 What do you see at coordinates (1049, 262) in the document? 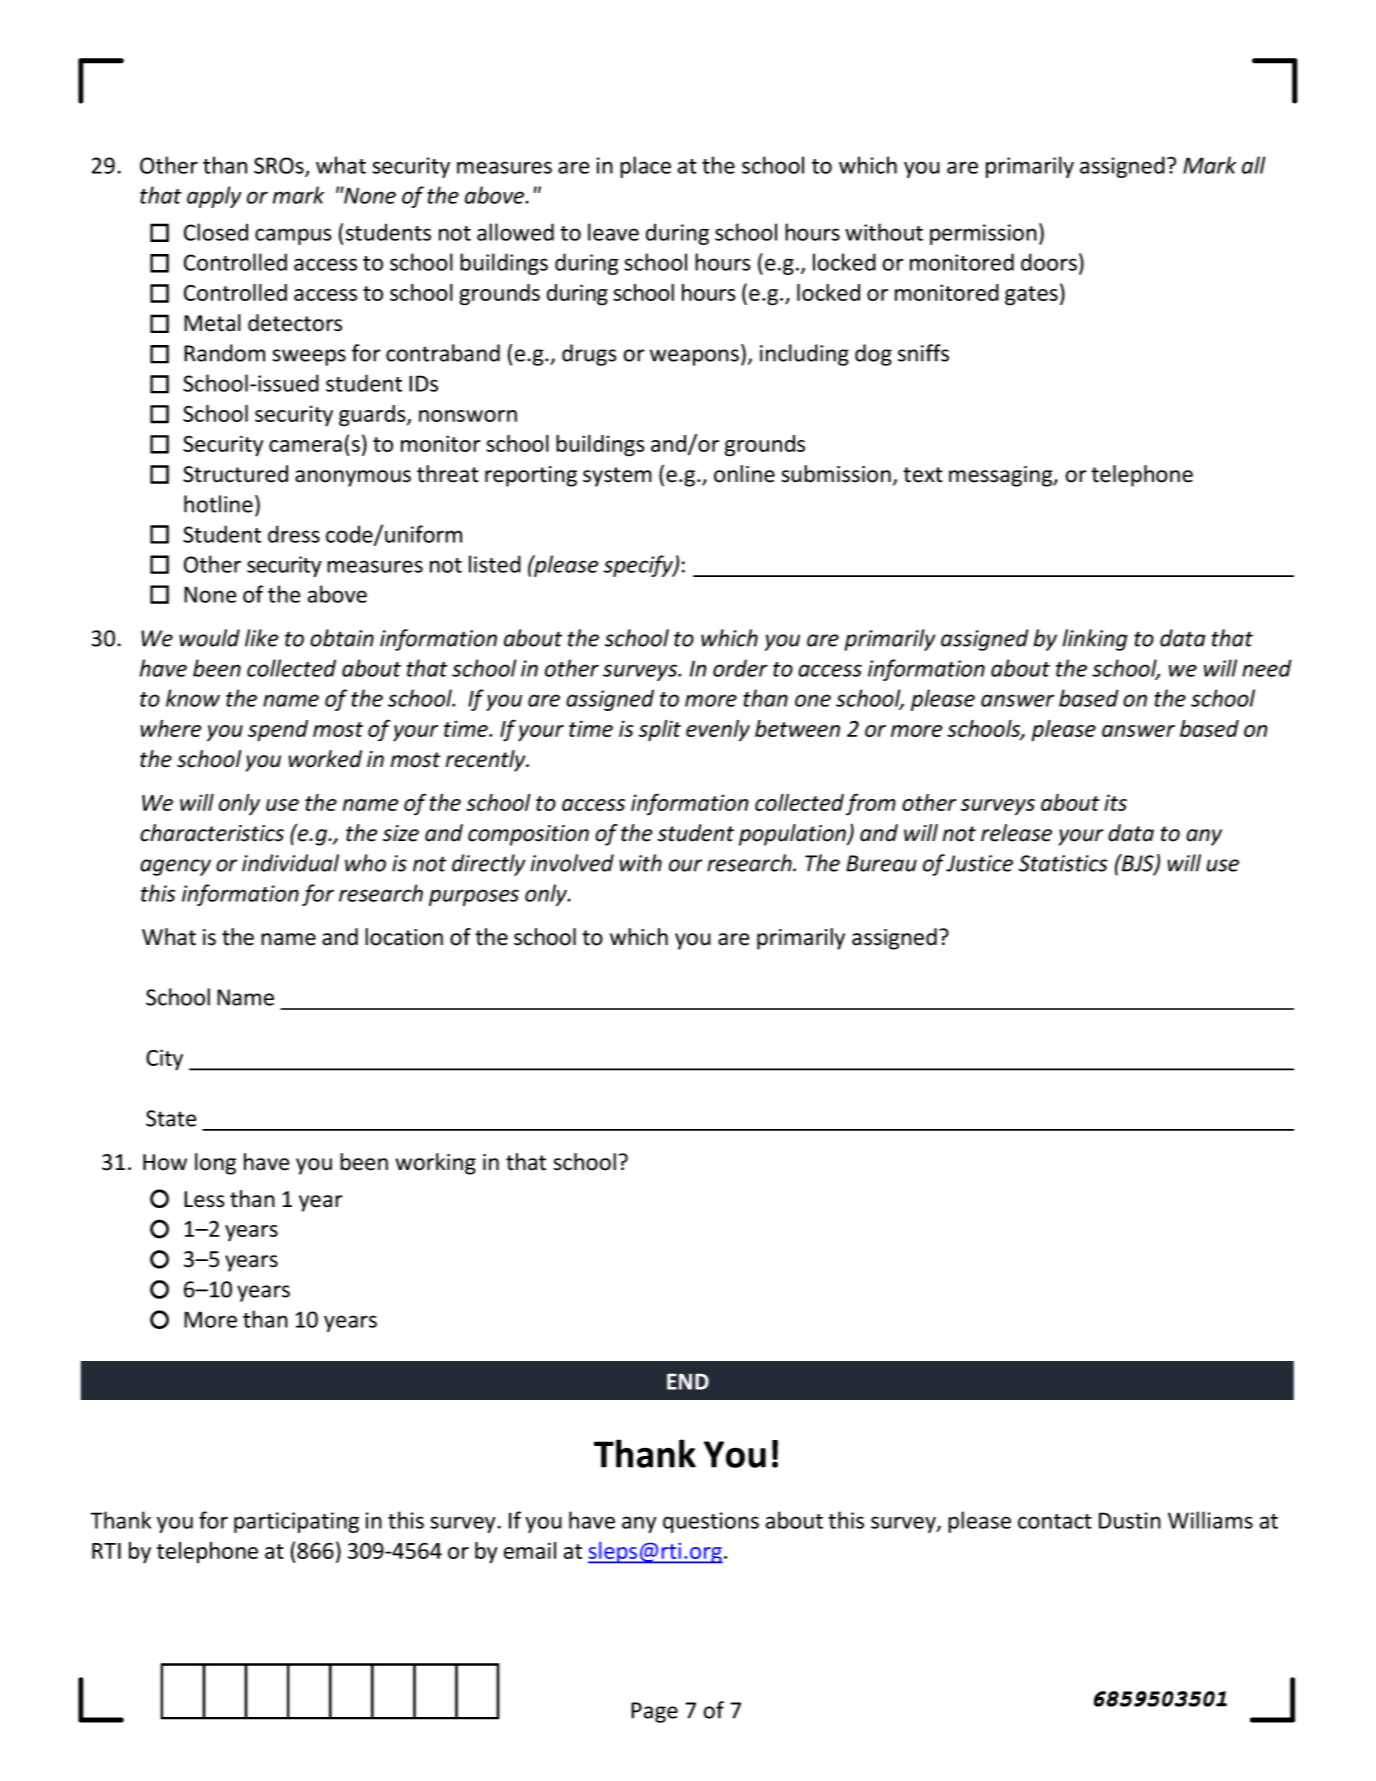
I see `doors` at bounding box center [1049, 262].
